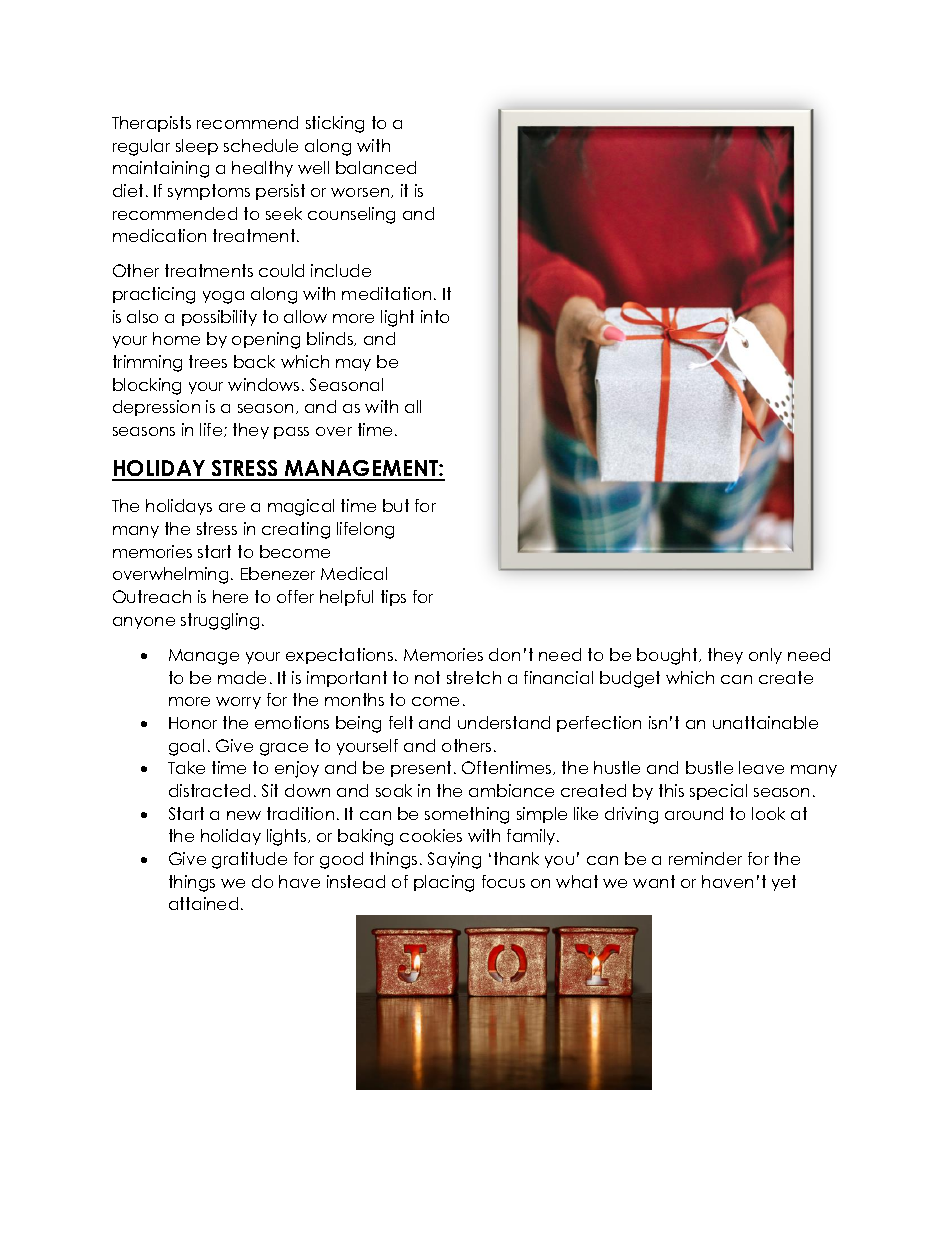 The height and width of the screenshot is (1233, 952). What do you see at coordinates (197, 147) in the screenshot?
I see `sleep` at bounding box center [197, 147].
